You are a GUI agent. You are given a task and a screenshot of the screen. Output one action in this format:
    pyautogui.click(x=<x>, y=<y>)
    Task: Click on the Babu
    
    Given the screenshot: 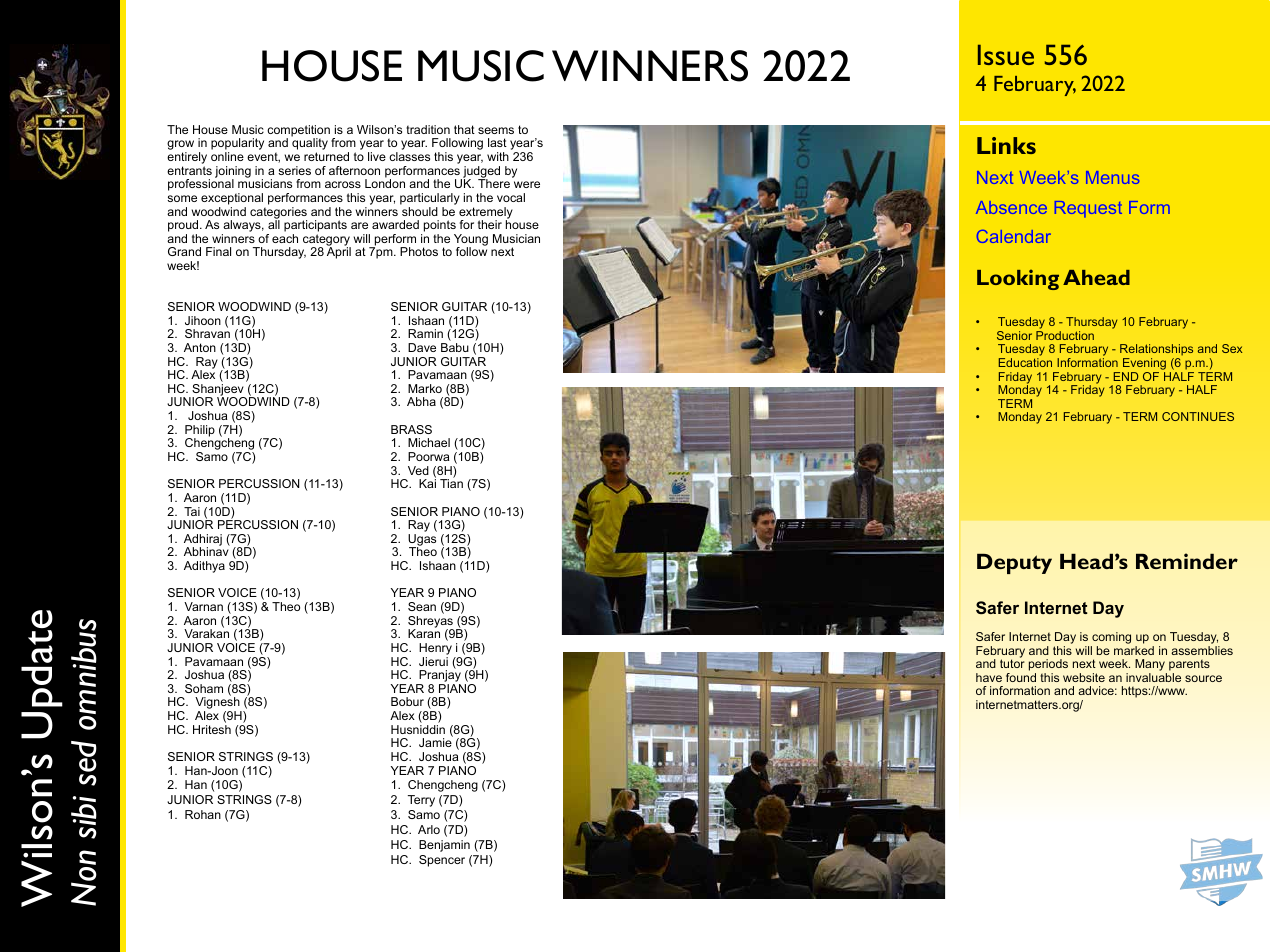 What is the action you would take?
    pyautogui.click(x=455, y=347)
